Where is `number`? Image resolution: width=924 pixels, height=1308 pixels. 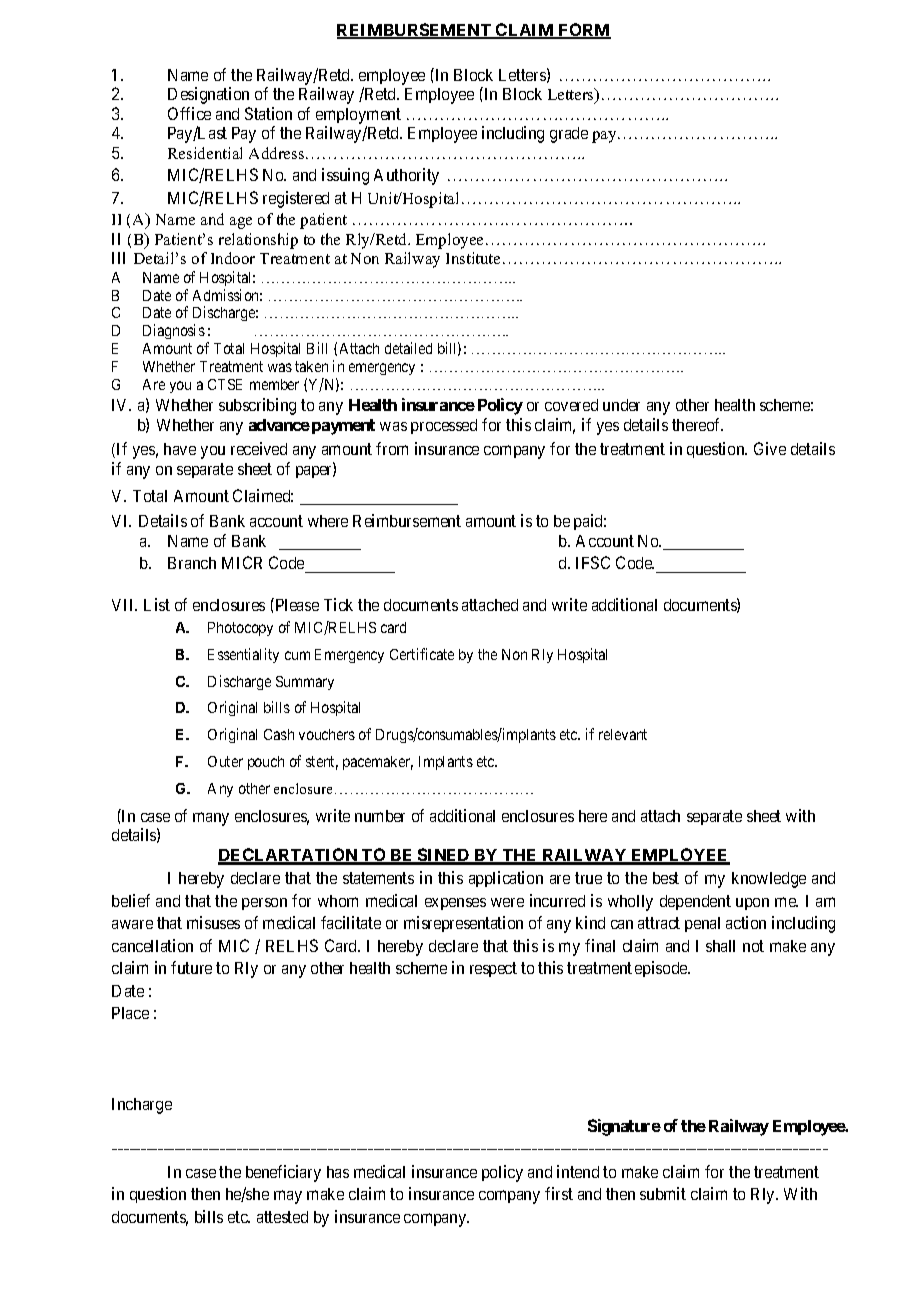
number is located at coordinates (380, 816).
